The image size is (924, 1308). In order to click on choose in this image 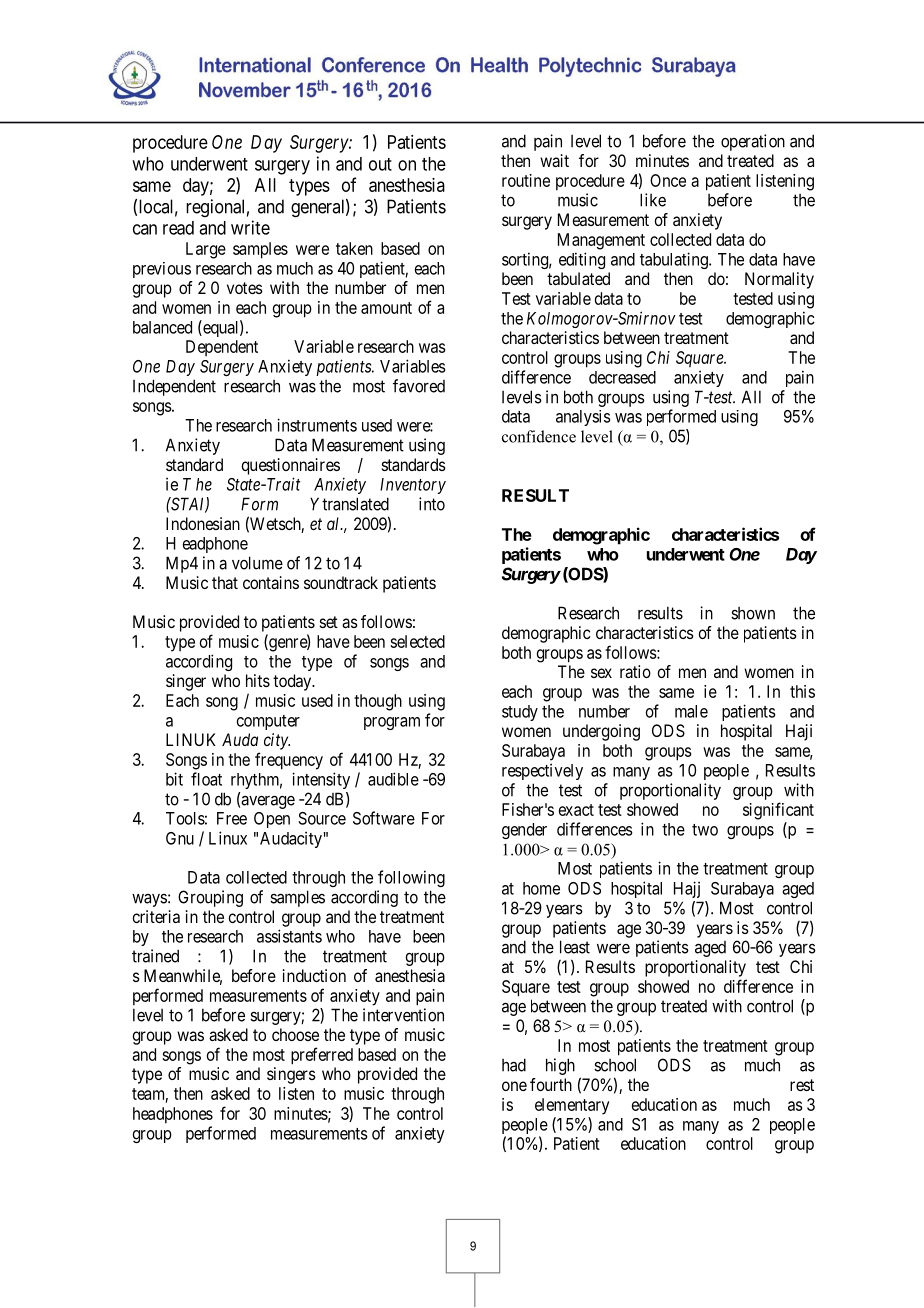, I will do `click(295, 1034)`.
